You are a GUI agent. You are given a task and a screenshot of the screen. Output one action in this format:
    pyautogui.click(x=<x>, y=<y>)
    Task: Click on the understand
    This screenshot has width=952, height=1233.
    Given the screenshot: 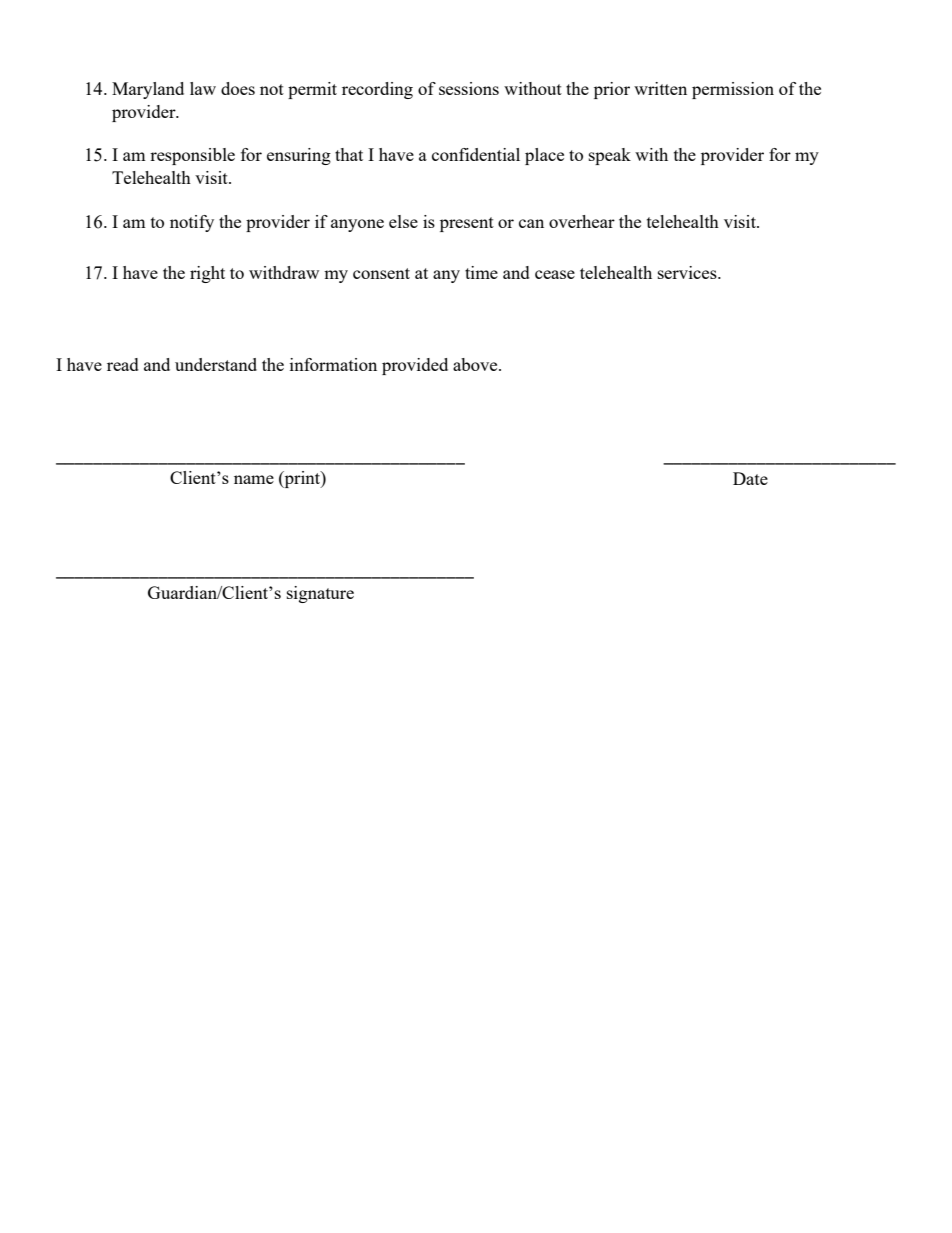 What is the action you would take?
    pyautogui.click(x=216, y=364)
